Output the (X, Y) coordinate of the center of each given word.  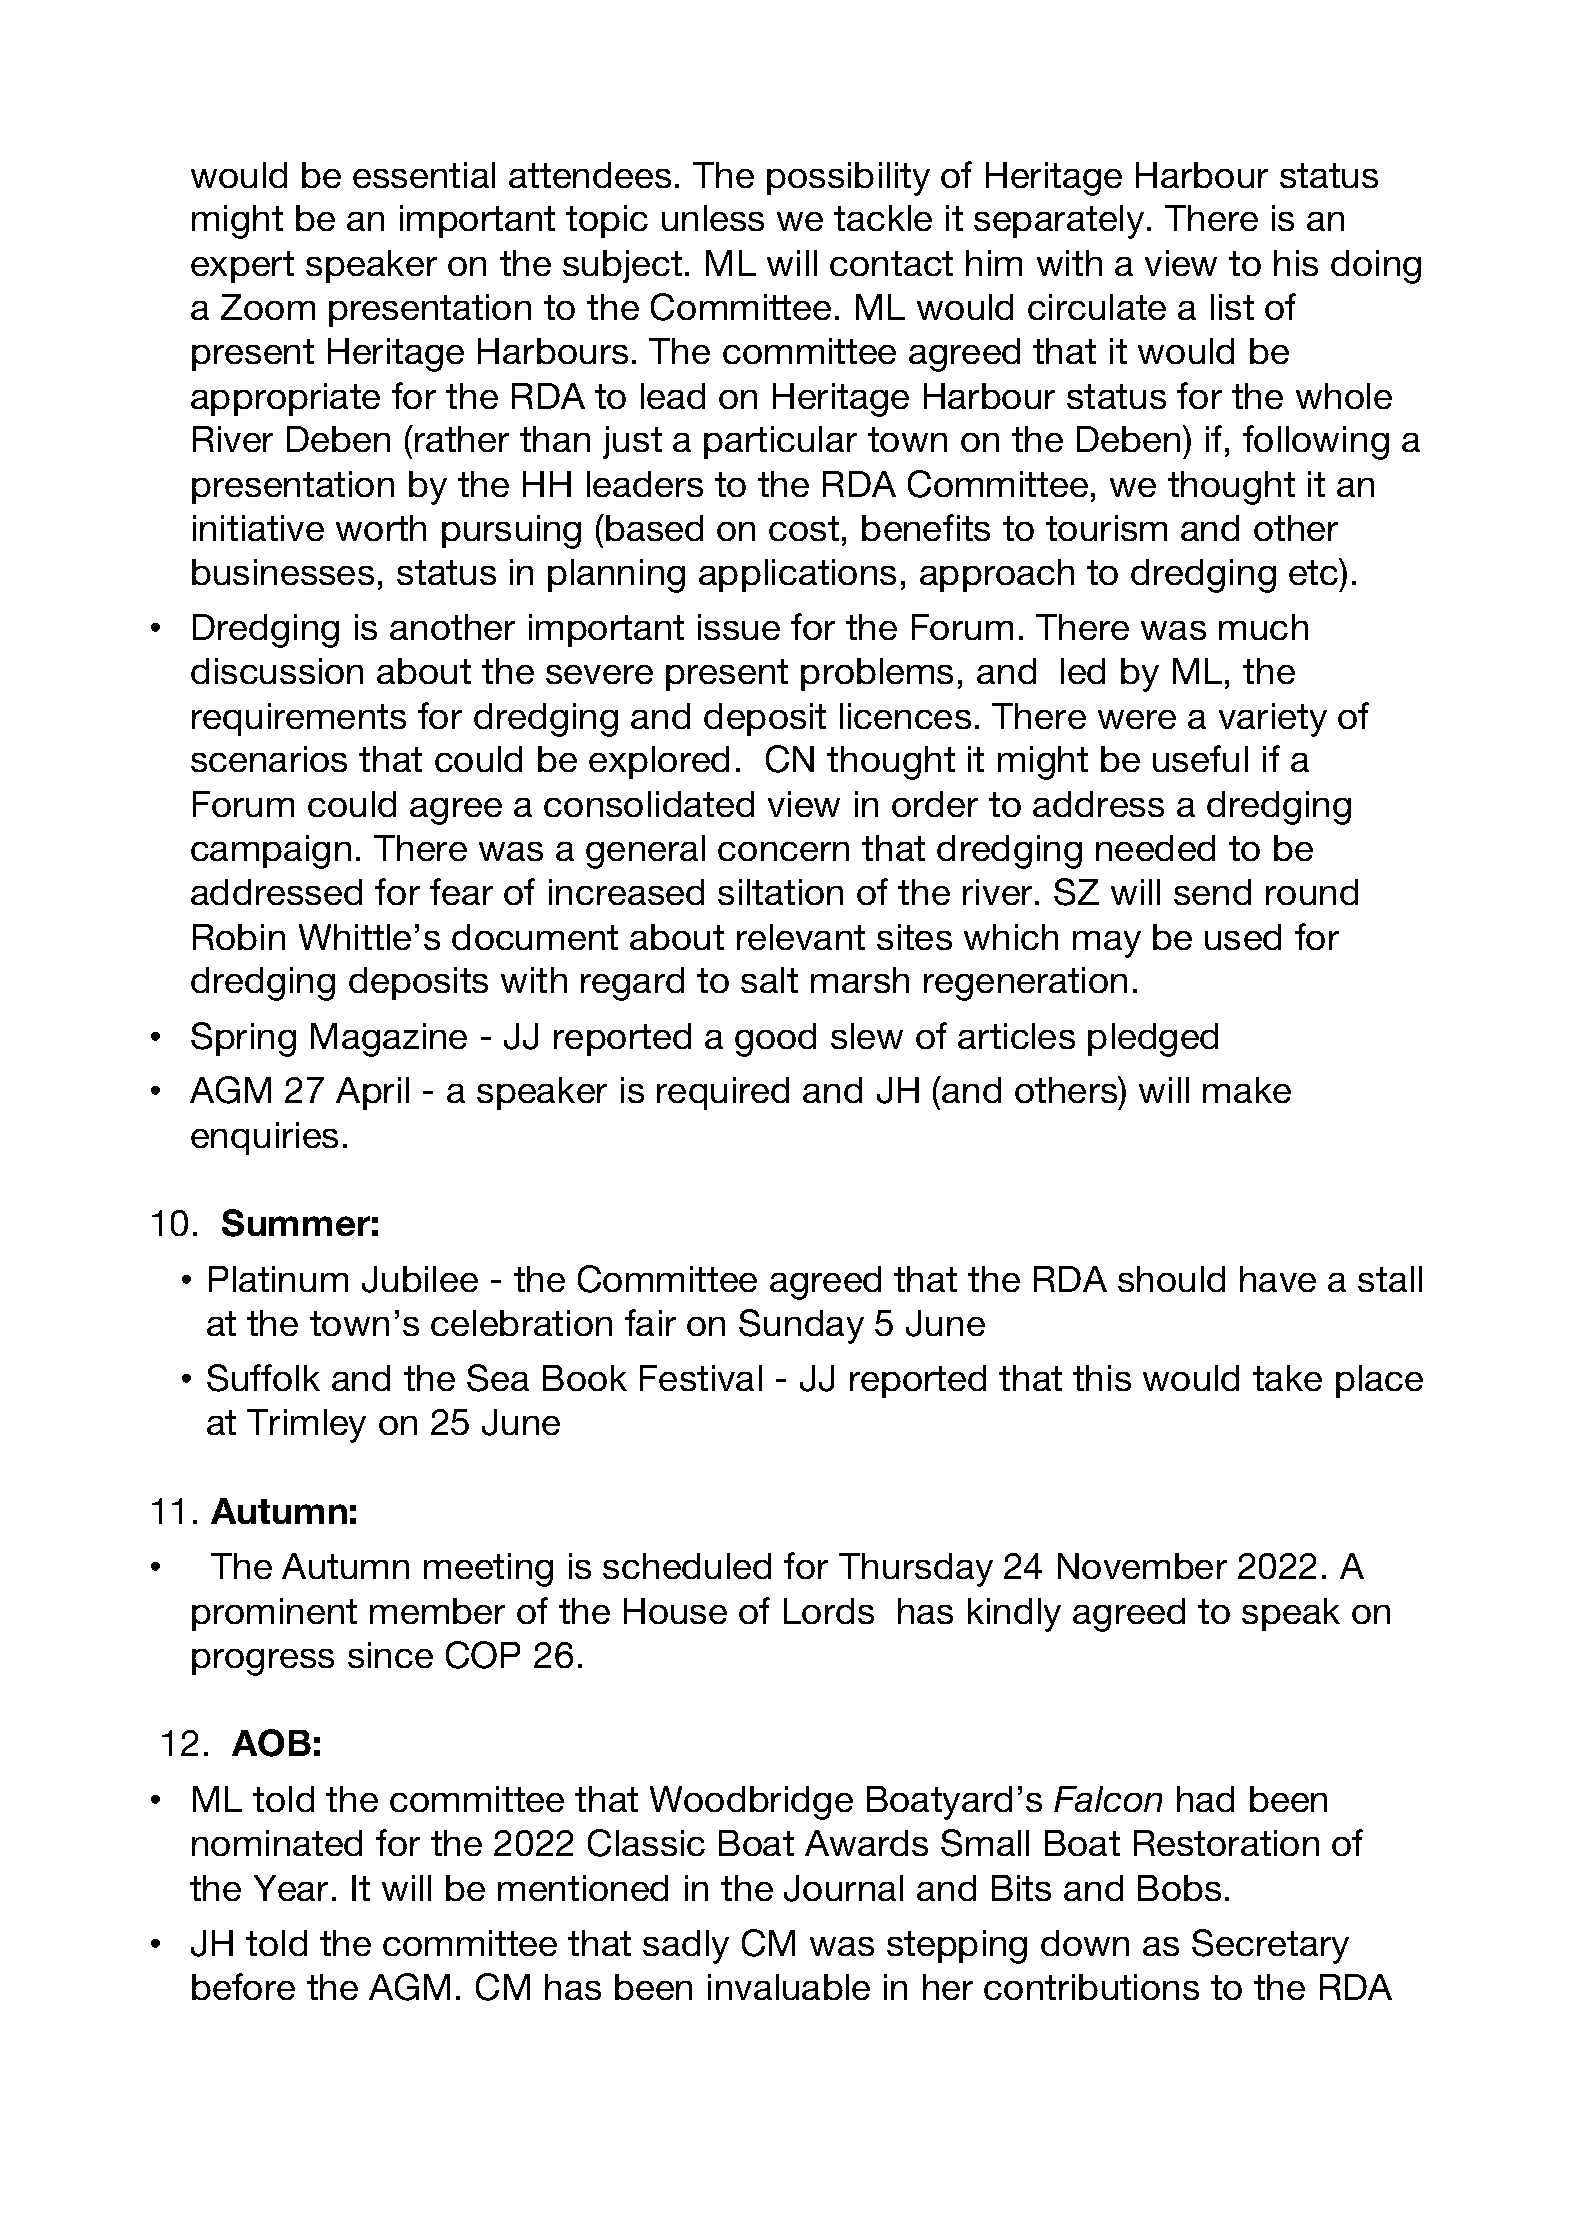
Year (291, 1888)
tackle (883, 218)
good (775, 1040)
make (1247, 1090)
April (372, 1093)
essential (424, 175)
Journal (843, 1888)
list (1232, 307)
